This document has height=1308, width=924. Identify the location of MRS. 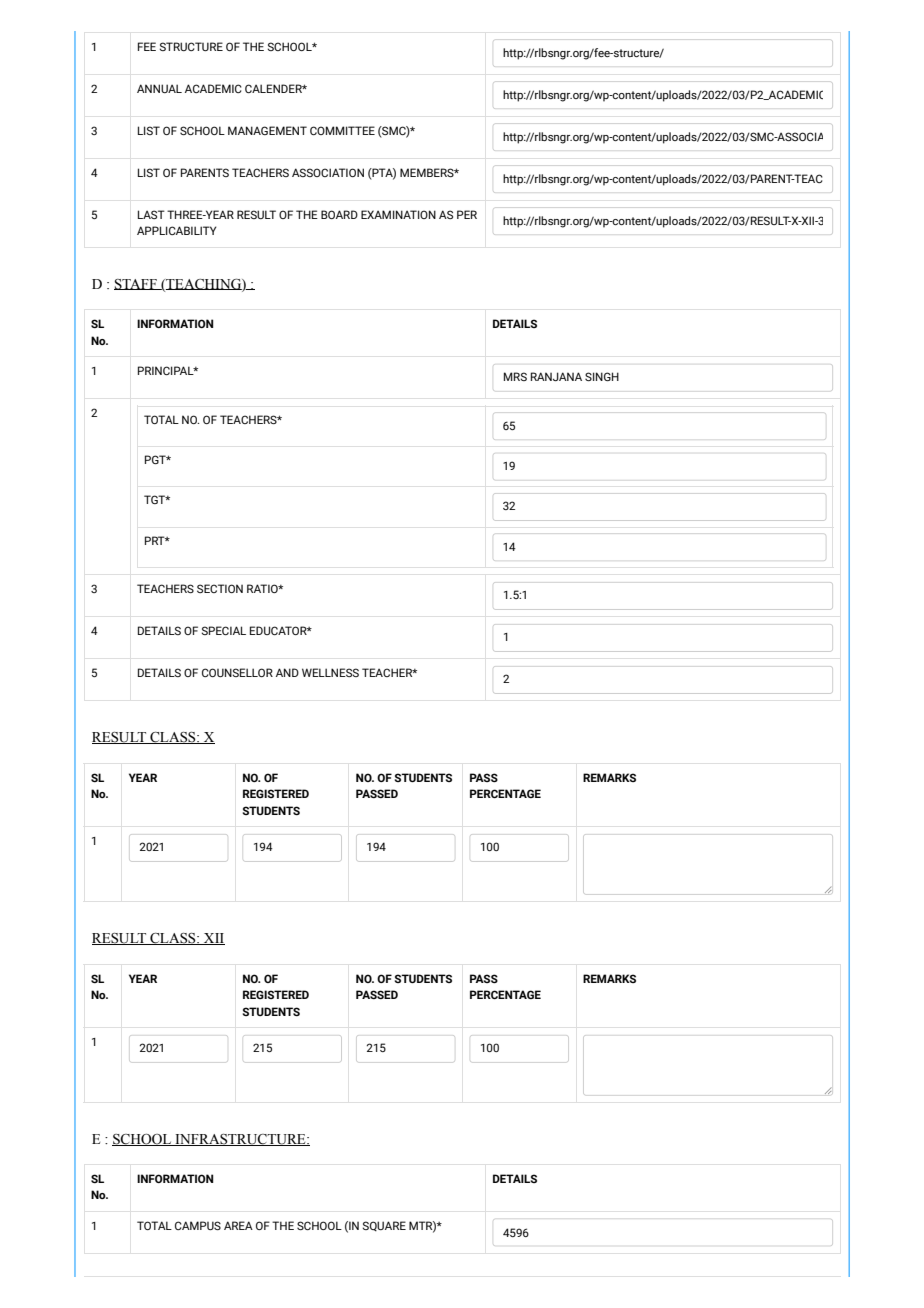
(515, 376).
